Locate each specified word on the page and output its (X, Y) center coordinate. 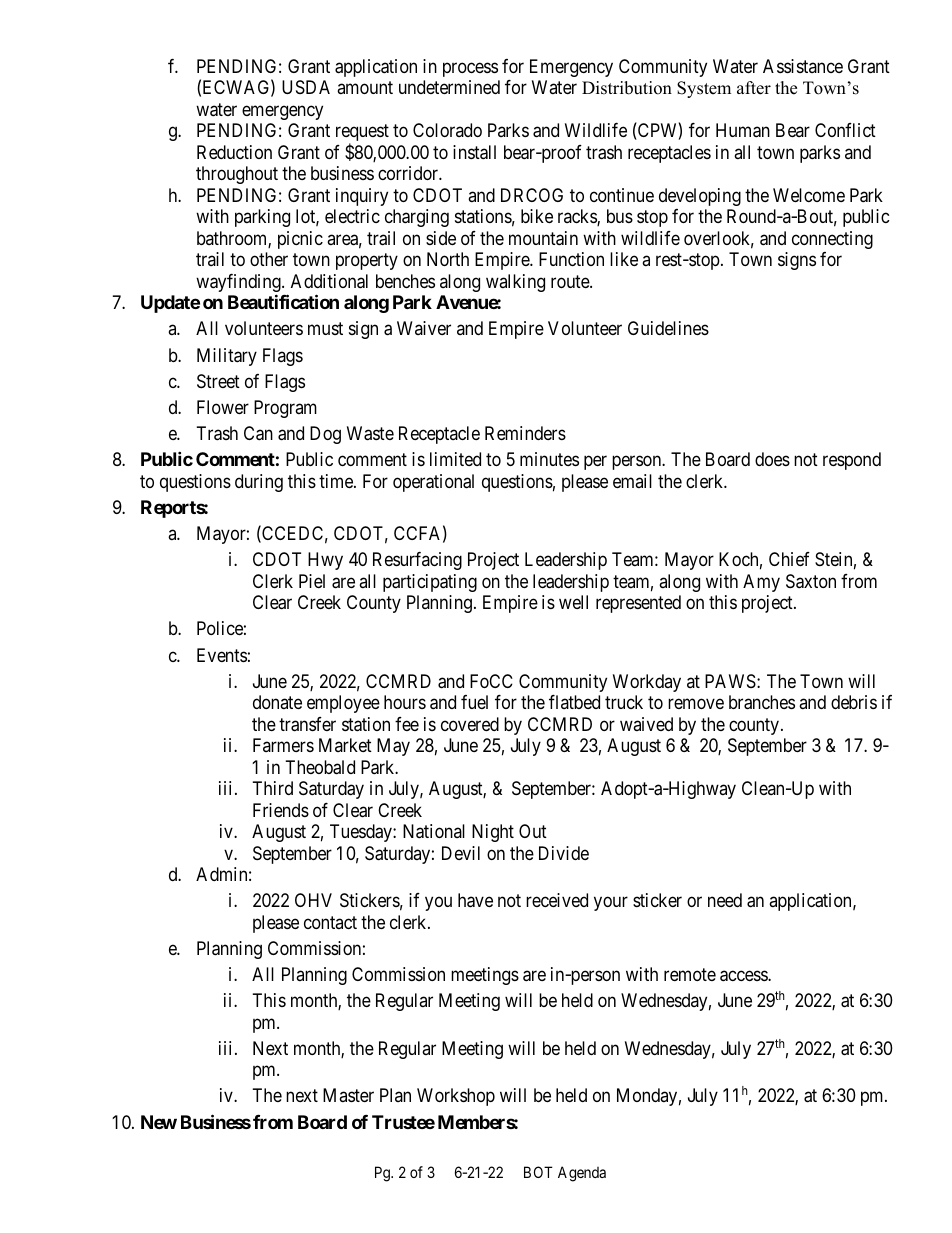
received (557, 900)
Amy (761, 583)
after (754, 88)
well (573, 602)
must (325, 329)
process (470, 69)
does (772, 459)
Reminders (525, 433)
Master (348, 1095)
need (725, 900)
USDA (306, 87)
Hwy (325, 561)
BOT (538, 1172)
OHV (313, 900)
